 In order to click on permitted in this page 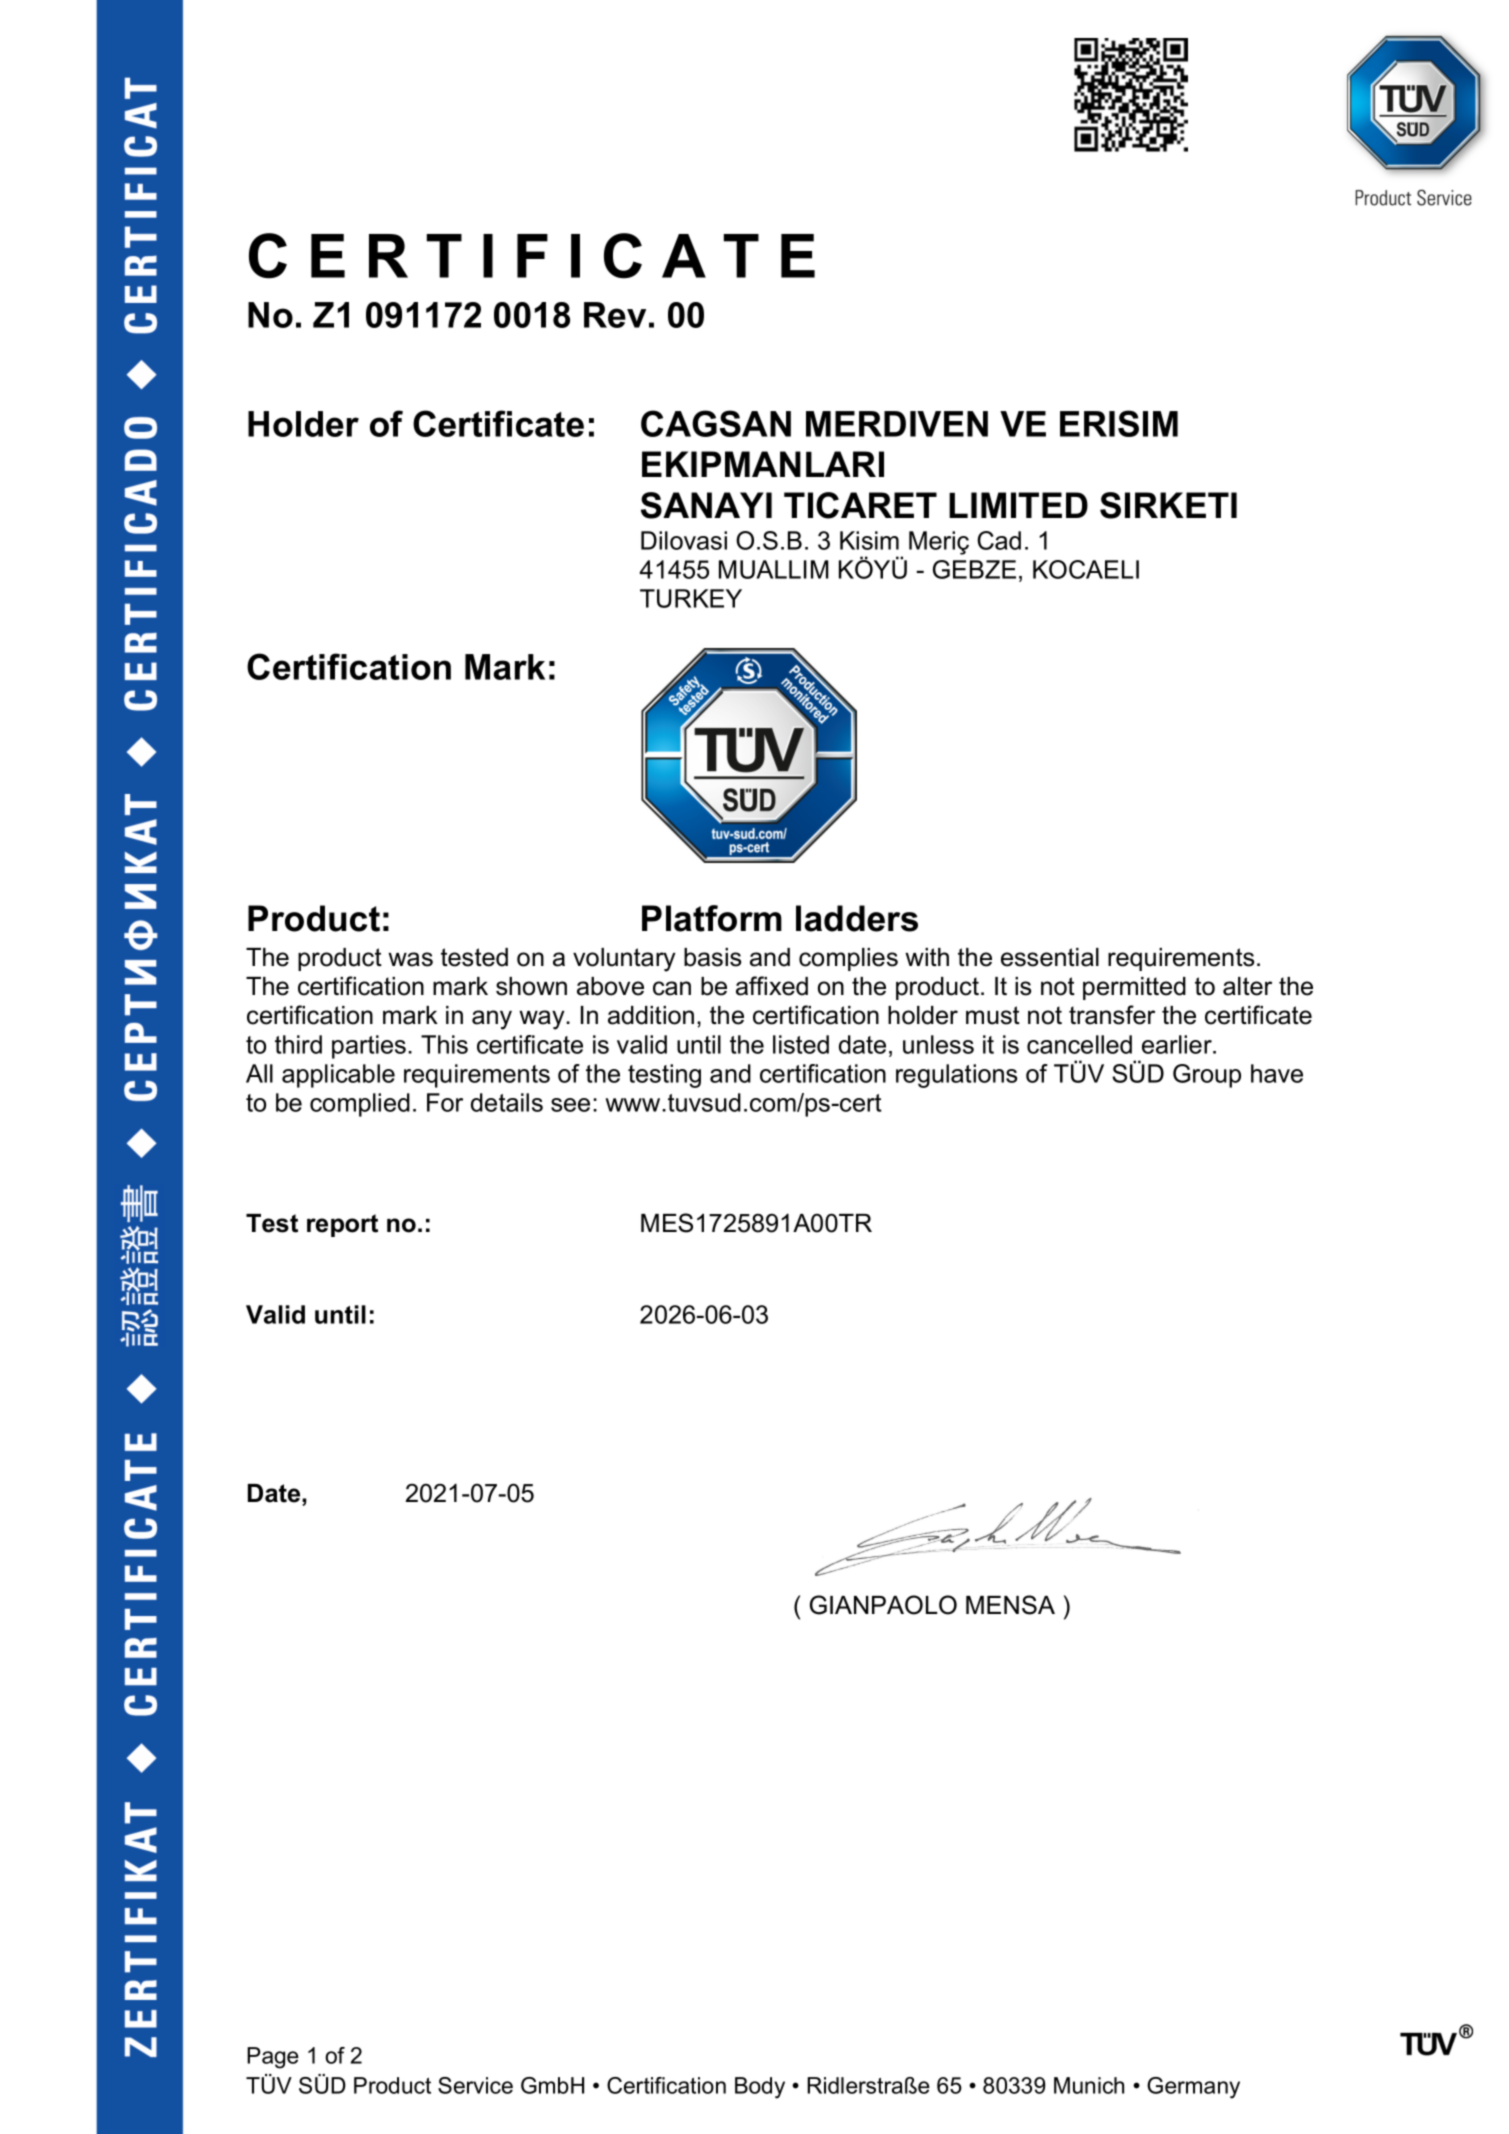, I will do `click(1134, 988)`.
